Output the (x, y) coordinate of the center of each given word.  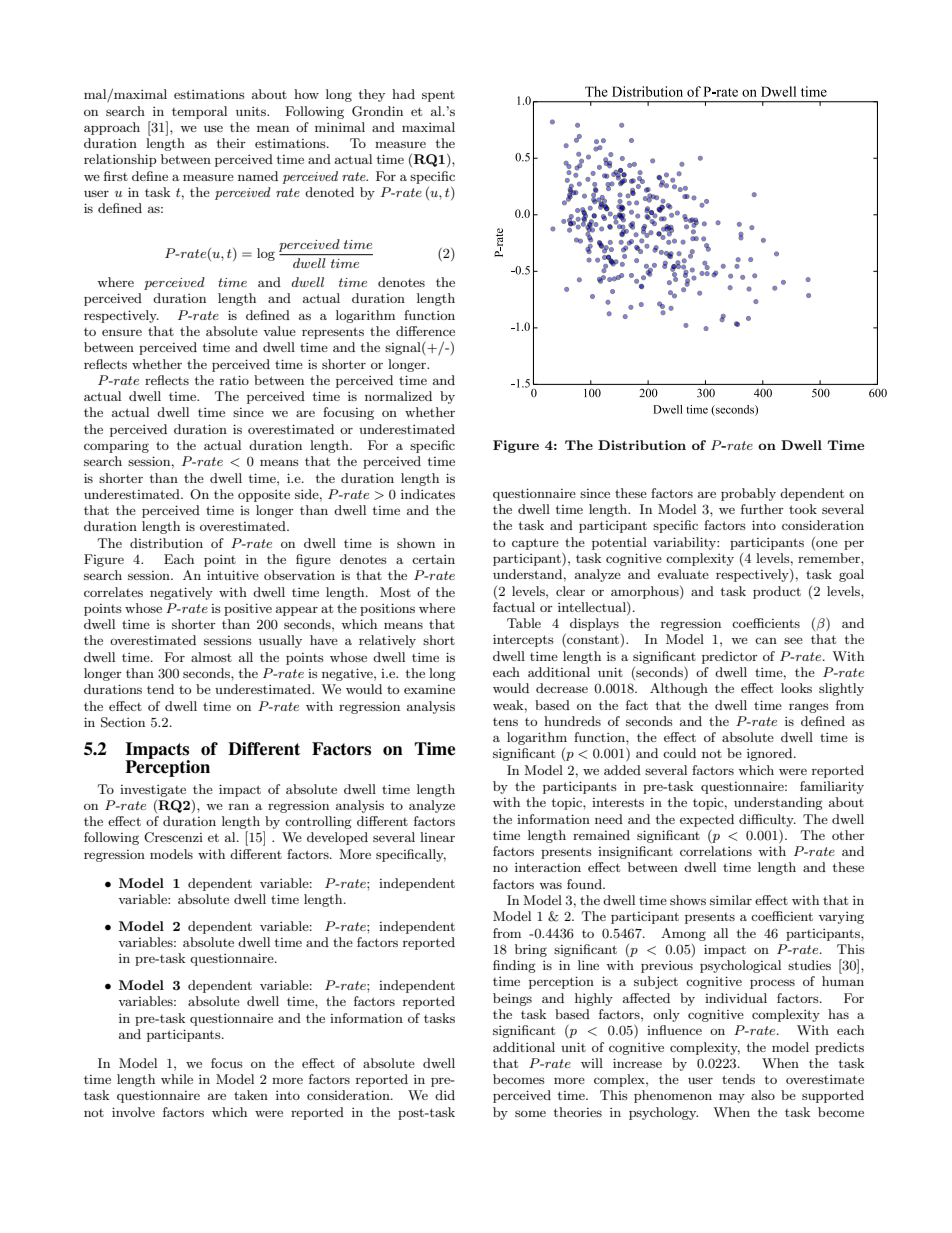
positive (248, 609)
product (777, 592)
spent (438, 96)
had (403, 94)
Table (524, 623)
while (177, 1079)
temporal (199, 112)
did (445, 1095)
